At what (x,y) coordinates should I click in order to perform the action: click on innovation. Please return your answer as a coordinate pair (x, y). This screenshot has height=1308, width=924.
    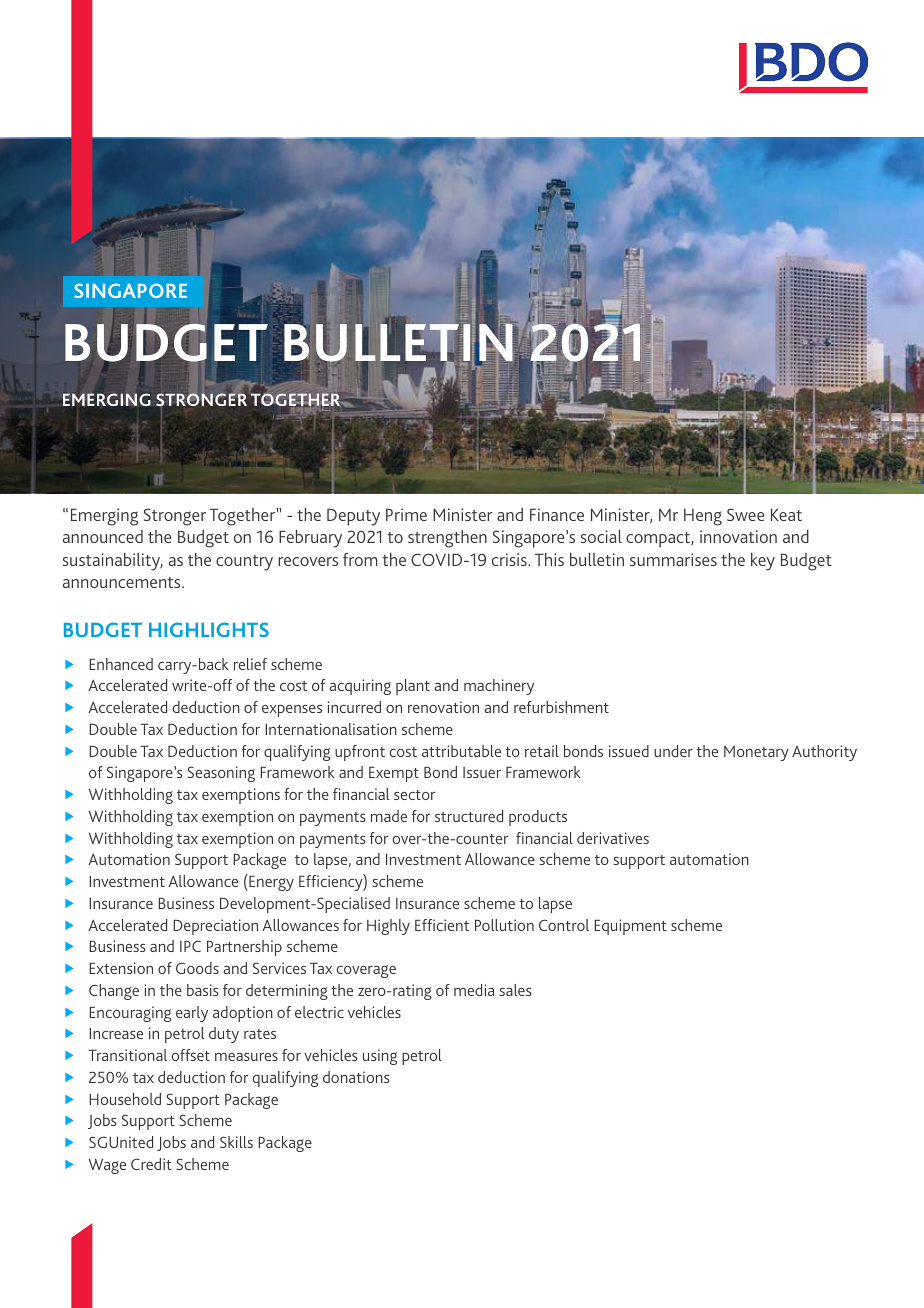
    Looking at the image, I should click on (738, 536).
